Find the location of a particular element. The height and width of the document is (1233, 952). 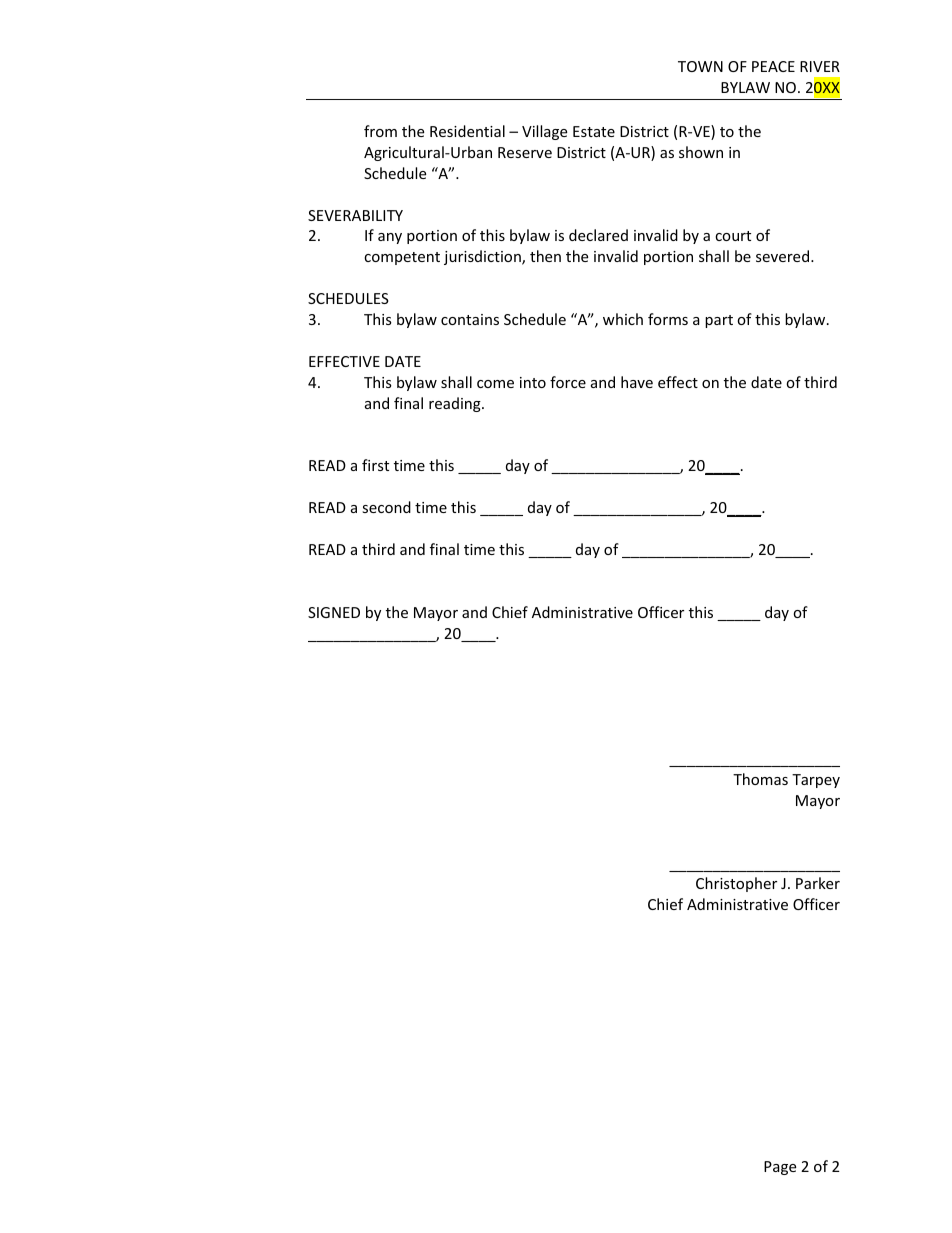

first is located at coordinates (375, 465).
